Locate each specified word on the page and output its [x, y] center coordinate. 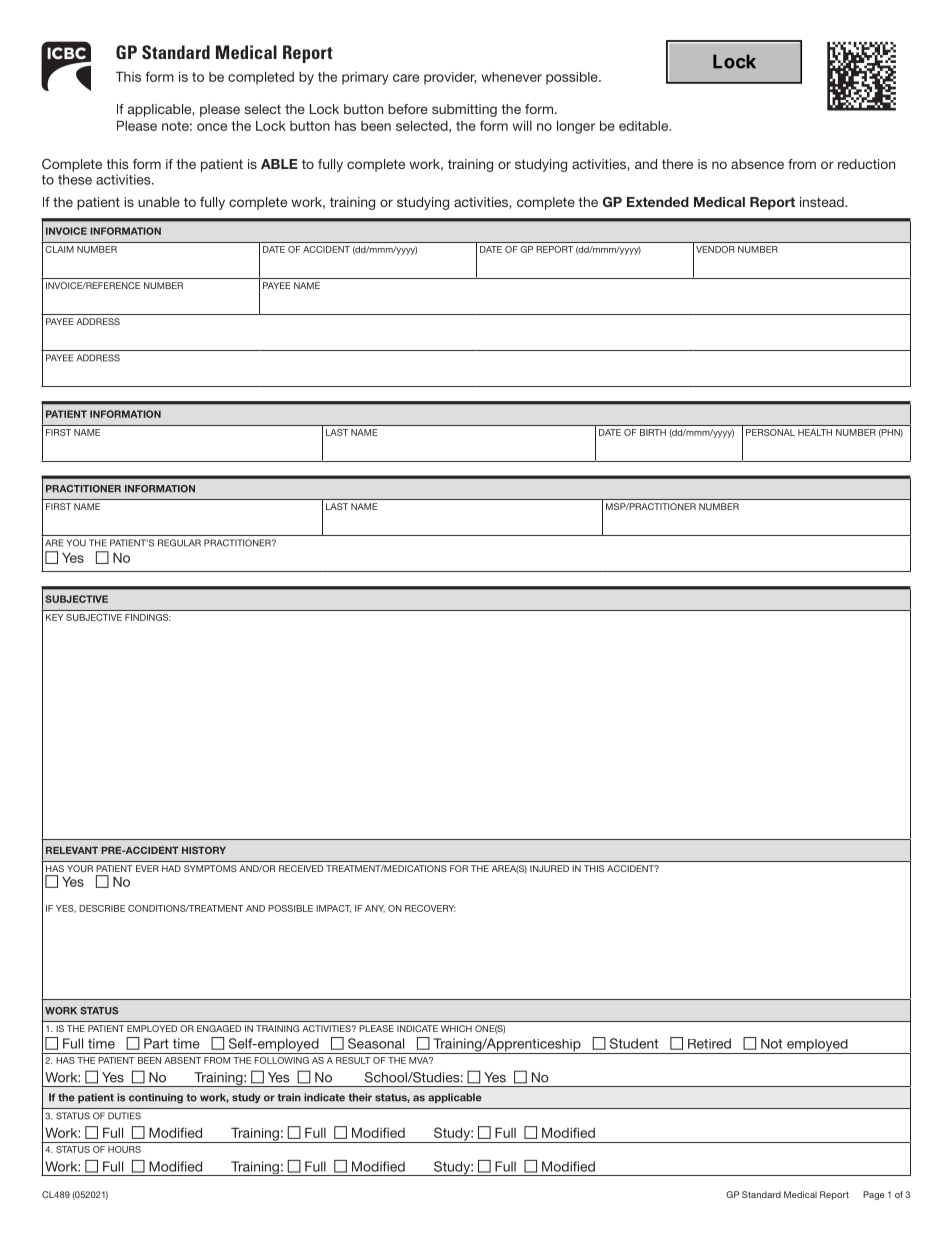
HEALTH [815, 432]
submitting [464, 110]
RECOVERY [430, 908]
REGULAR [179, 543]
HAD [171, 868]
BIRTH [653, 432]
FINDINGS [148, 617]
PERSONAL [770, 432]
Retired [709, 1043]
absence [757, 164]
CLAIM [59, 249]
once [212, 127]
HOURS [124, 1149]
